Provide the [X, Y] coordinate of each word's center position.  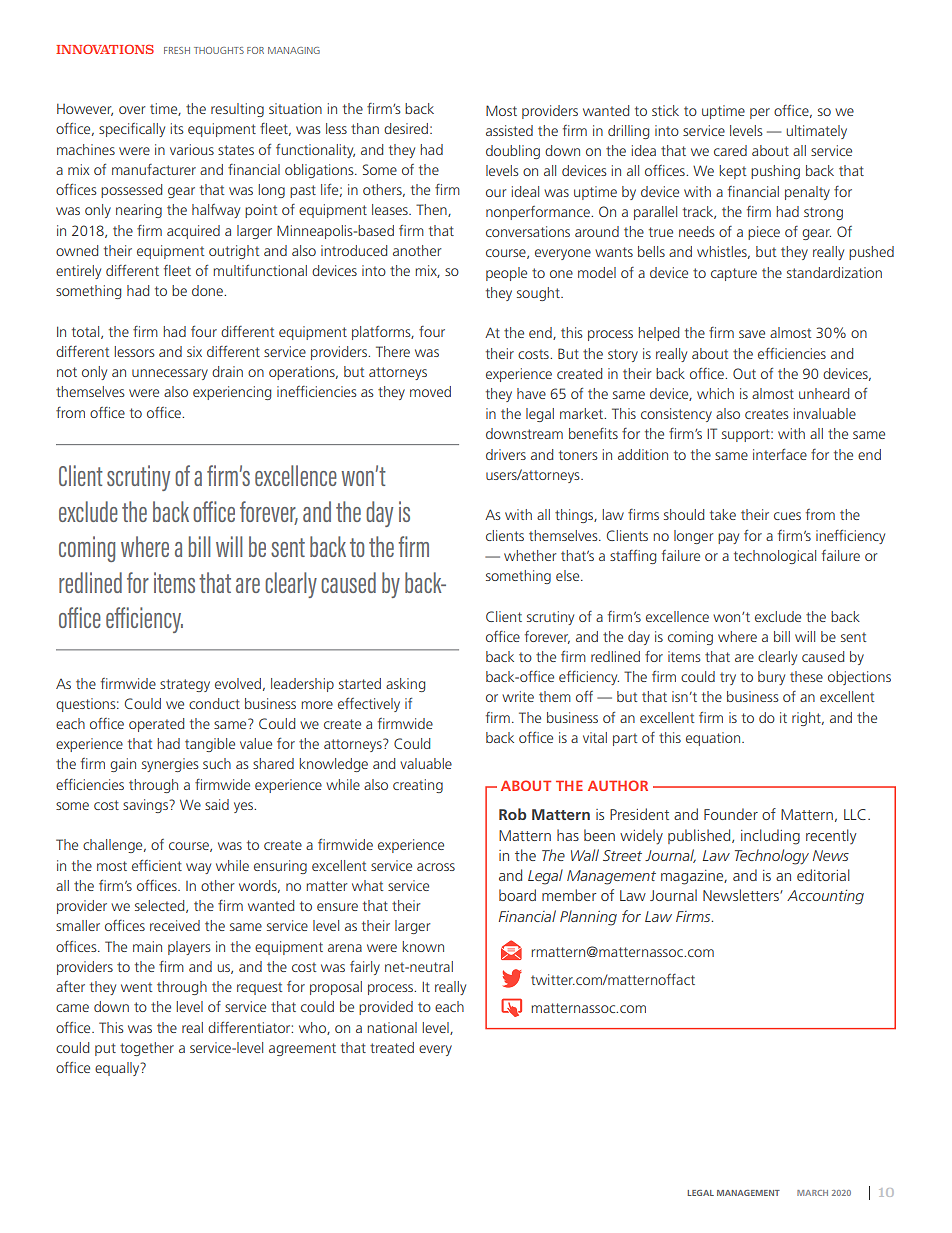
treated [392, 1047]
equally [118, 1069]
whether [530, 555]
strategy [185, 685]
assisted [509, 130]
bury [771, 678]
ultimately [817, 132]
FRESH [177, 50]
